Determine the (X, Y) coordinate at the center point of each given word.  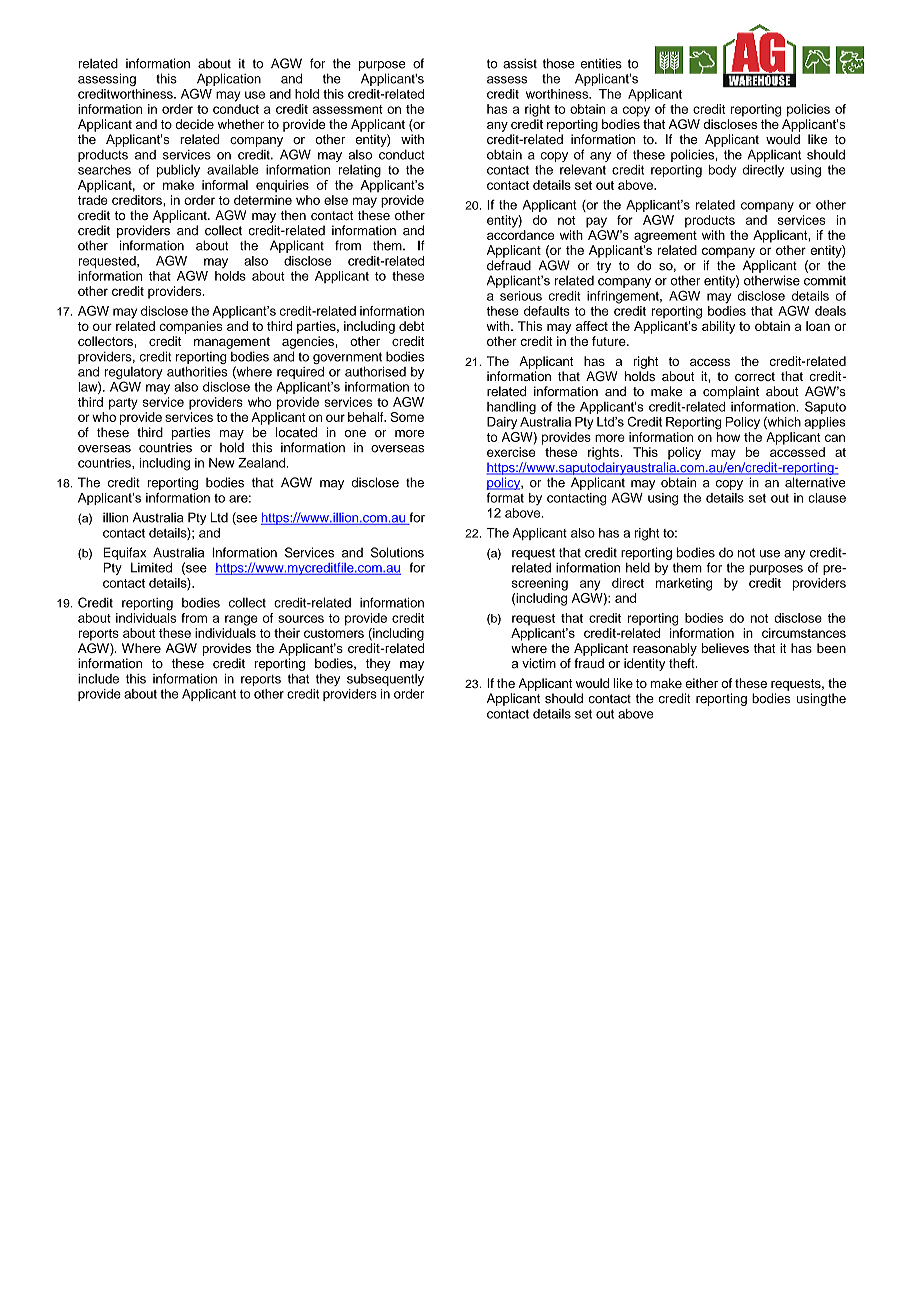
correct (755, 376)
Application (229, 79)
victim (539, 663)
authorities (197, 372)
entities (601, 63)
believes (725, 648)
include (98, 679)
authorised (375, 372)
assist (520, 63)
